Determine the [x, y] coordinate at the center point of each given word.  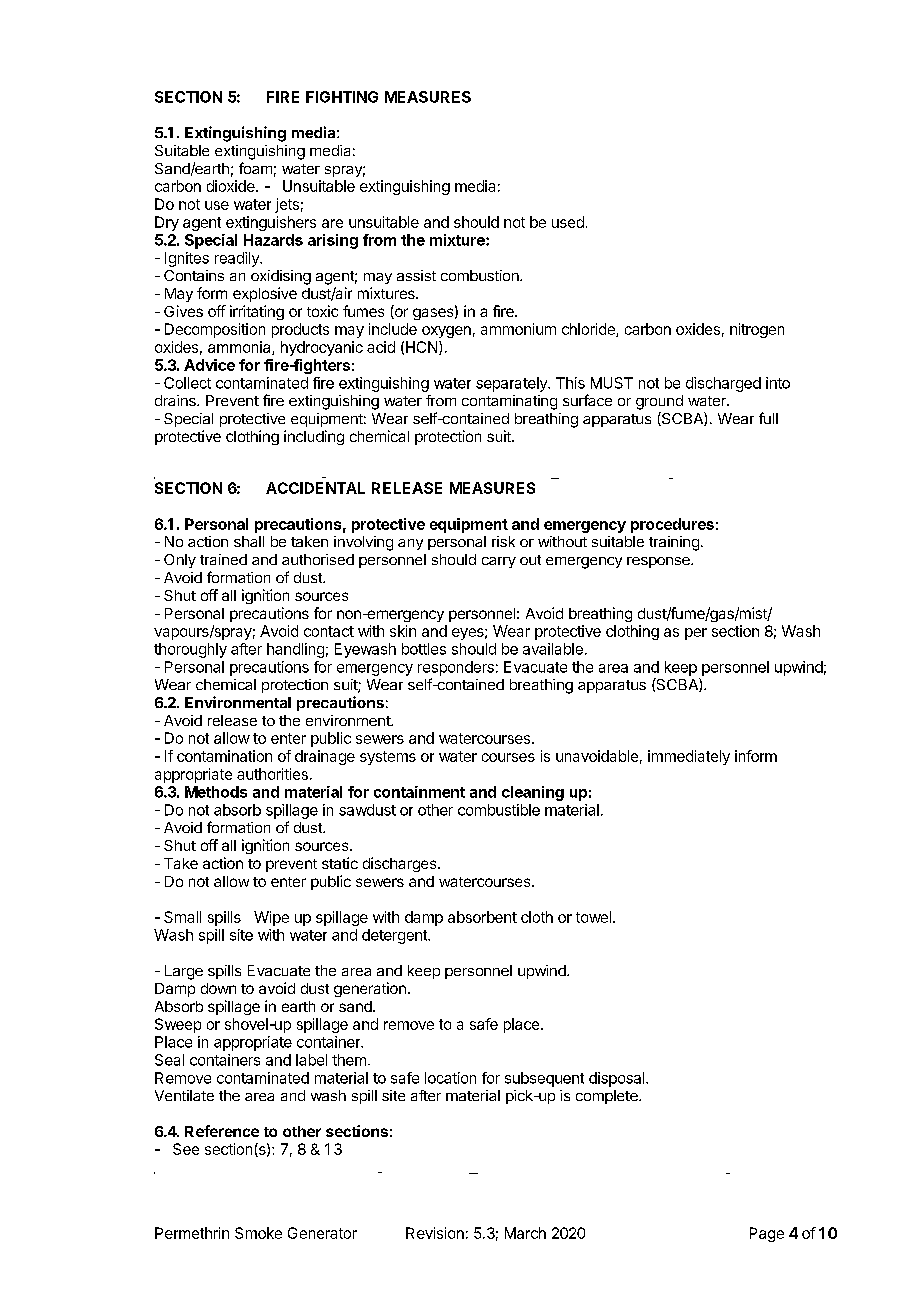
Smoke [258, 1233]
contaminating [509, 402]
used [568, 222]
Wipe [271, 918]
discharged [723, 384]
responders [456, 668]
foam [255, 168]
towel [593, 917]
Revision [435, 1233]
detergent [395, 936]
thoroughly [190, 650]
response [659, 562]
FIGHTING [342, 97]
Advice [209, 365]
